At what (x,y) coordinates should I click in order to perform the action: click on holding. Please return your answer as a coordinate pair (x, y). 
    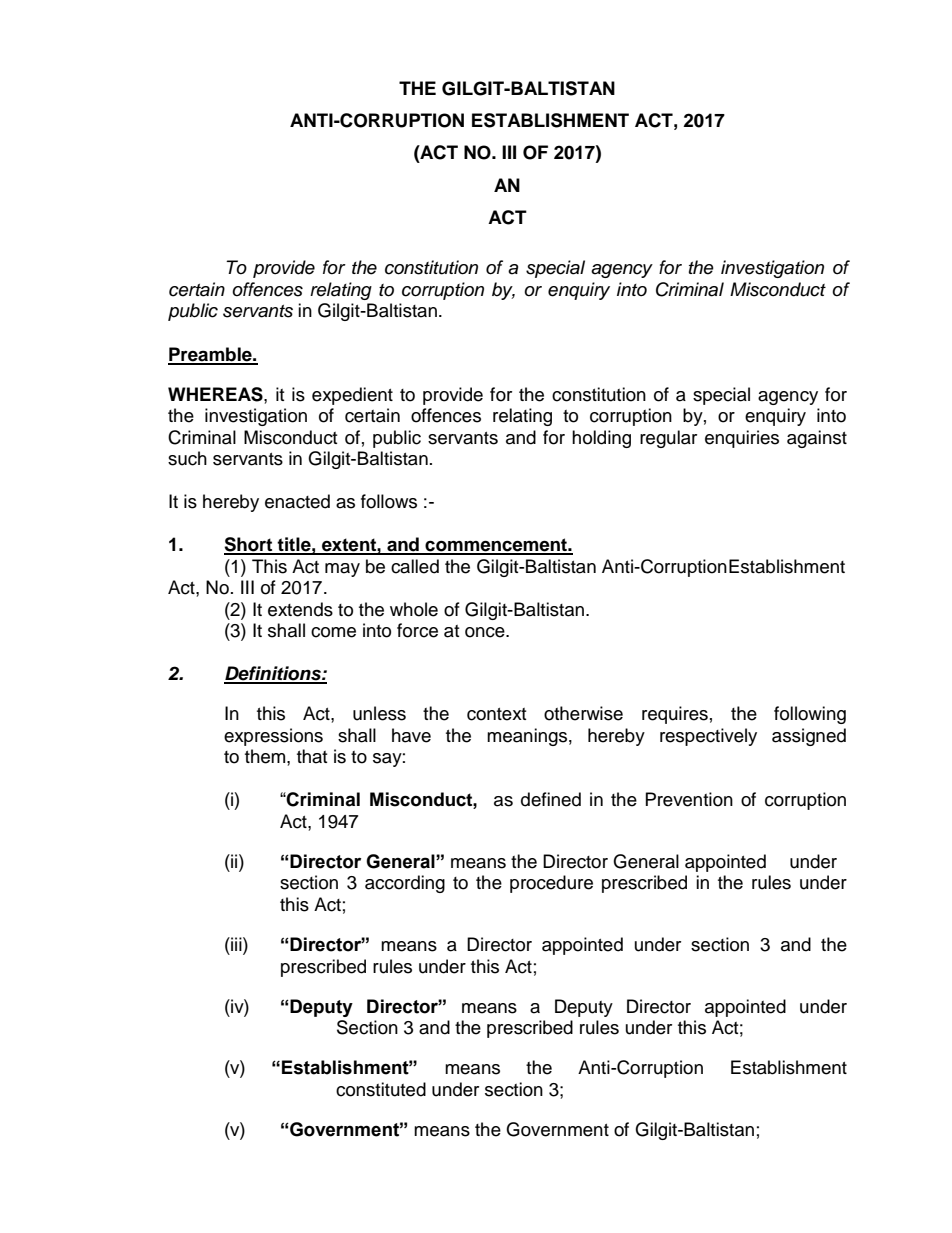
    Looking at the image, I should click on (601, 439).
